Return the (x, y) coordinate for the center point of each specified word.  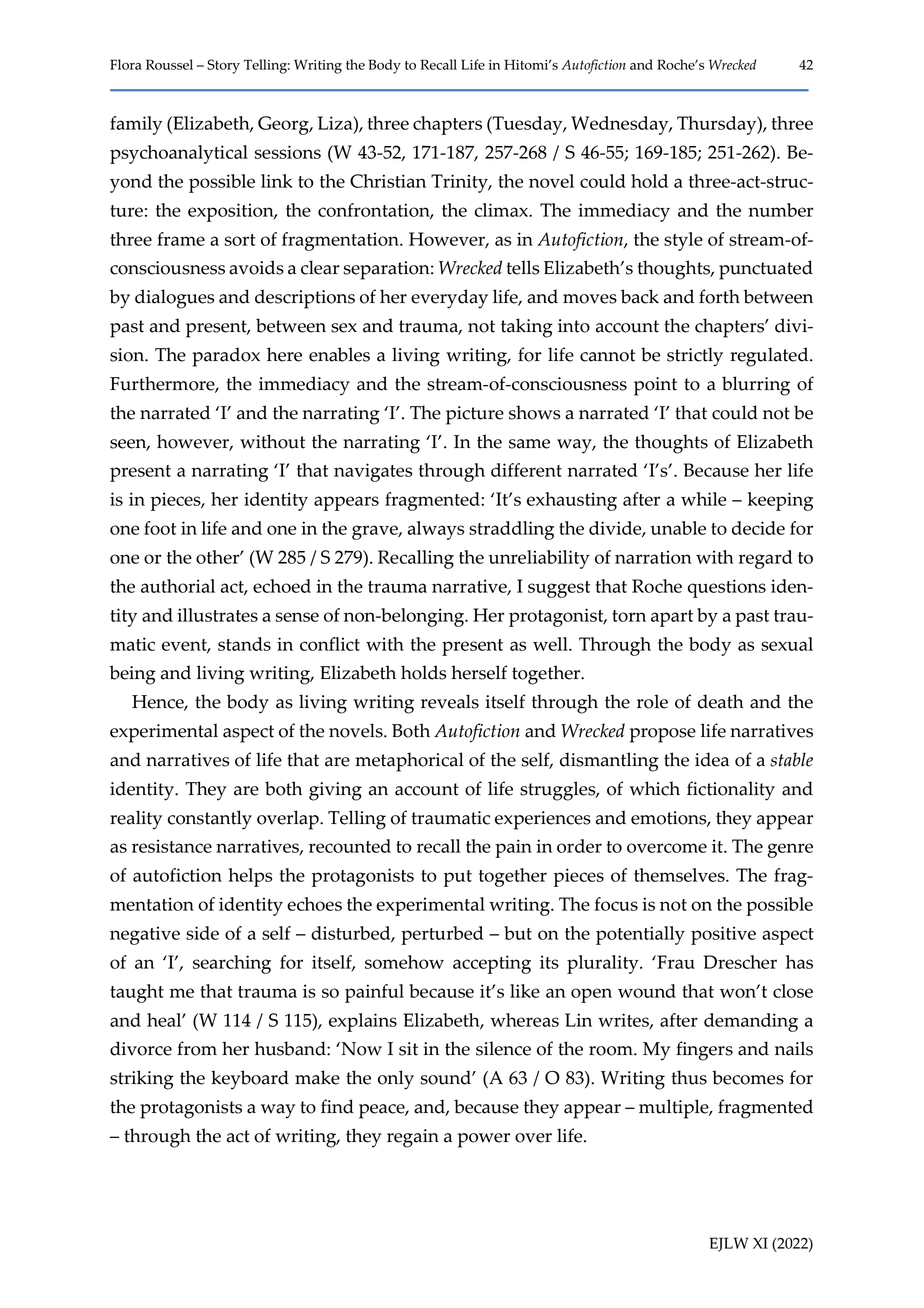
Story (223, 66)
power (484, 1140)
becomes (748, 1077)
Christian (388, 181)
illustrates (217, 615)
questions (727, 588)
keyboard (250, 1080)
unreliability (539, 559)
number (780, 210)
